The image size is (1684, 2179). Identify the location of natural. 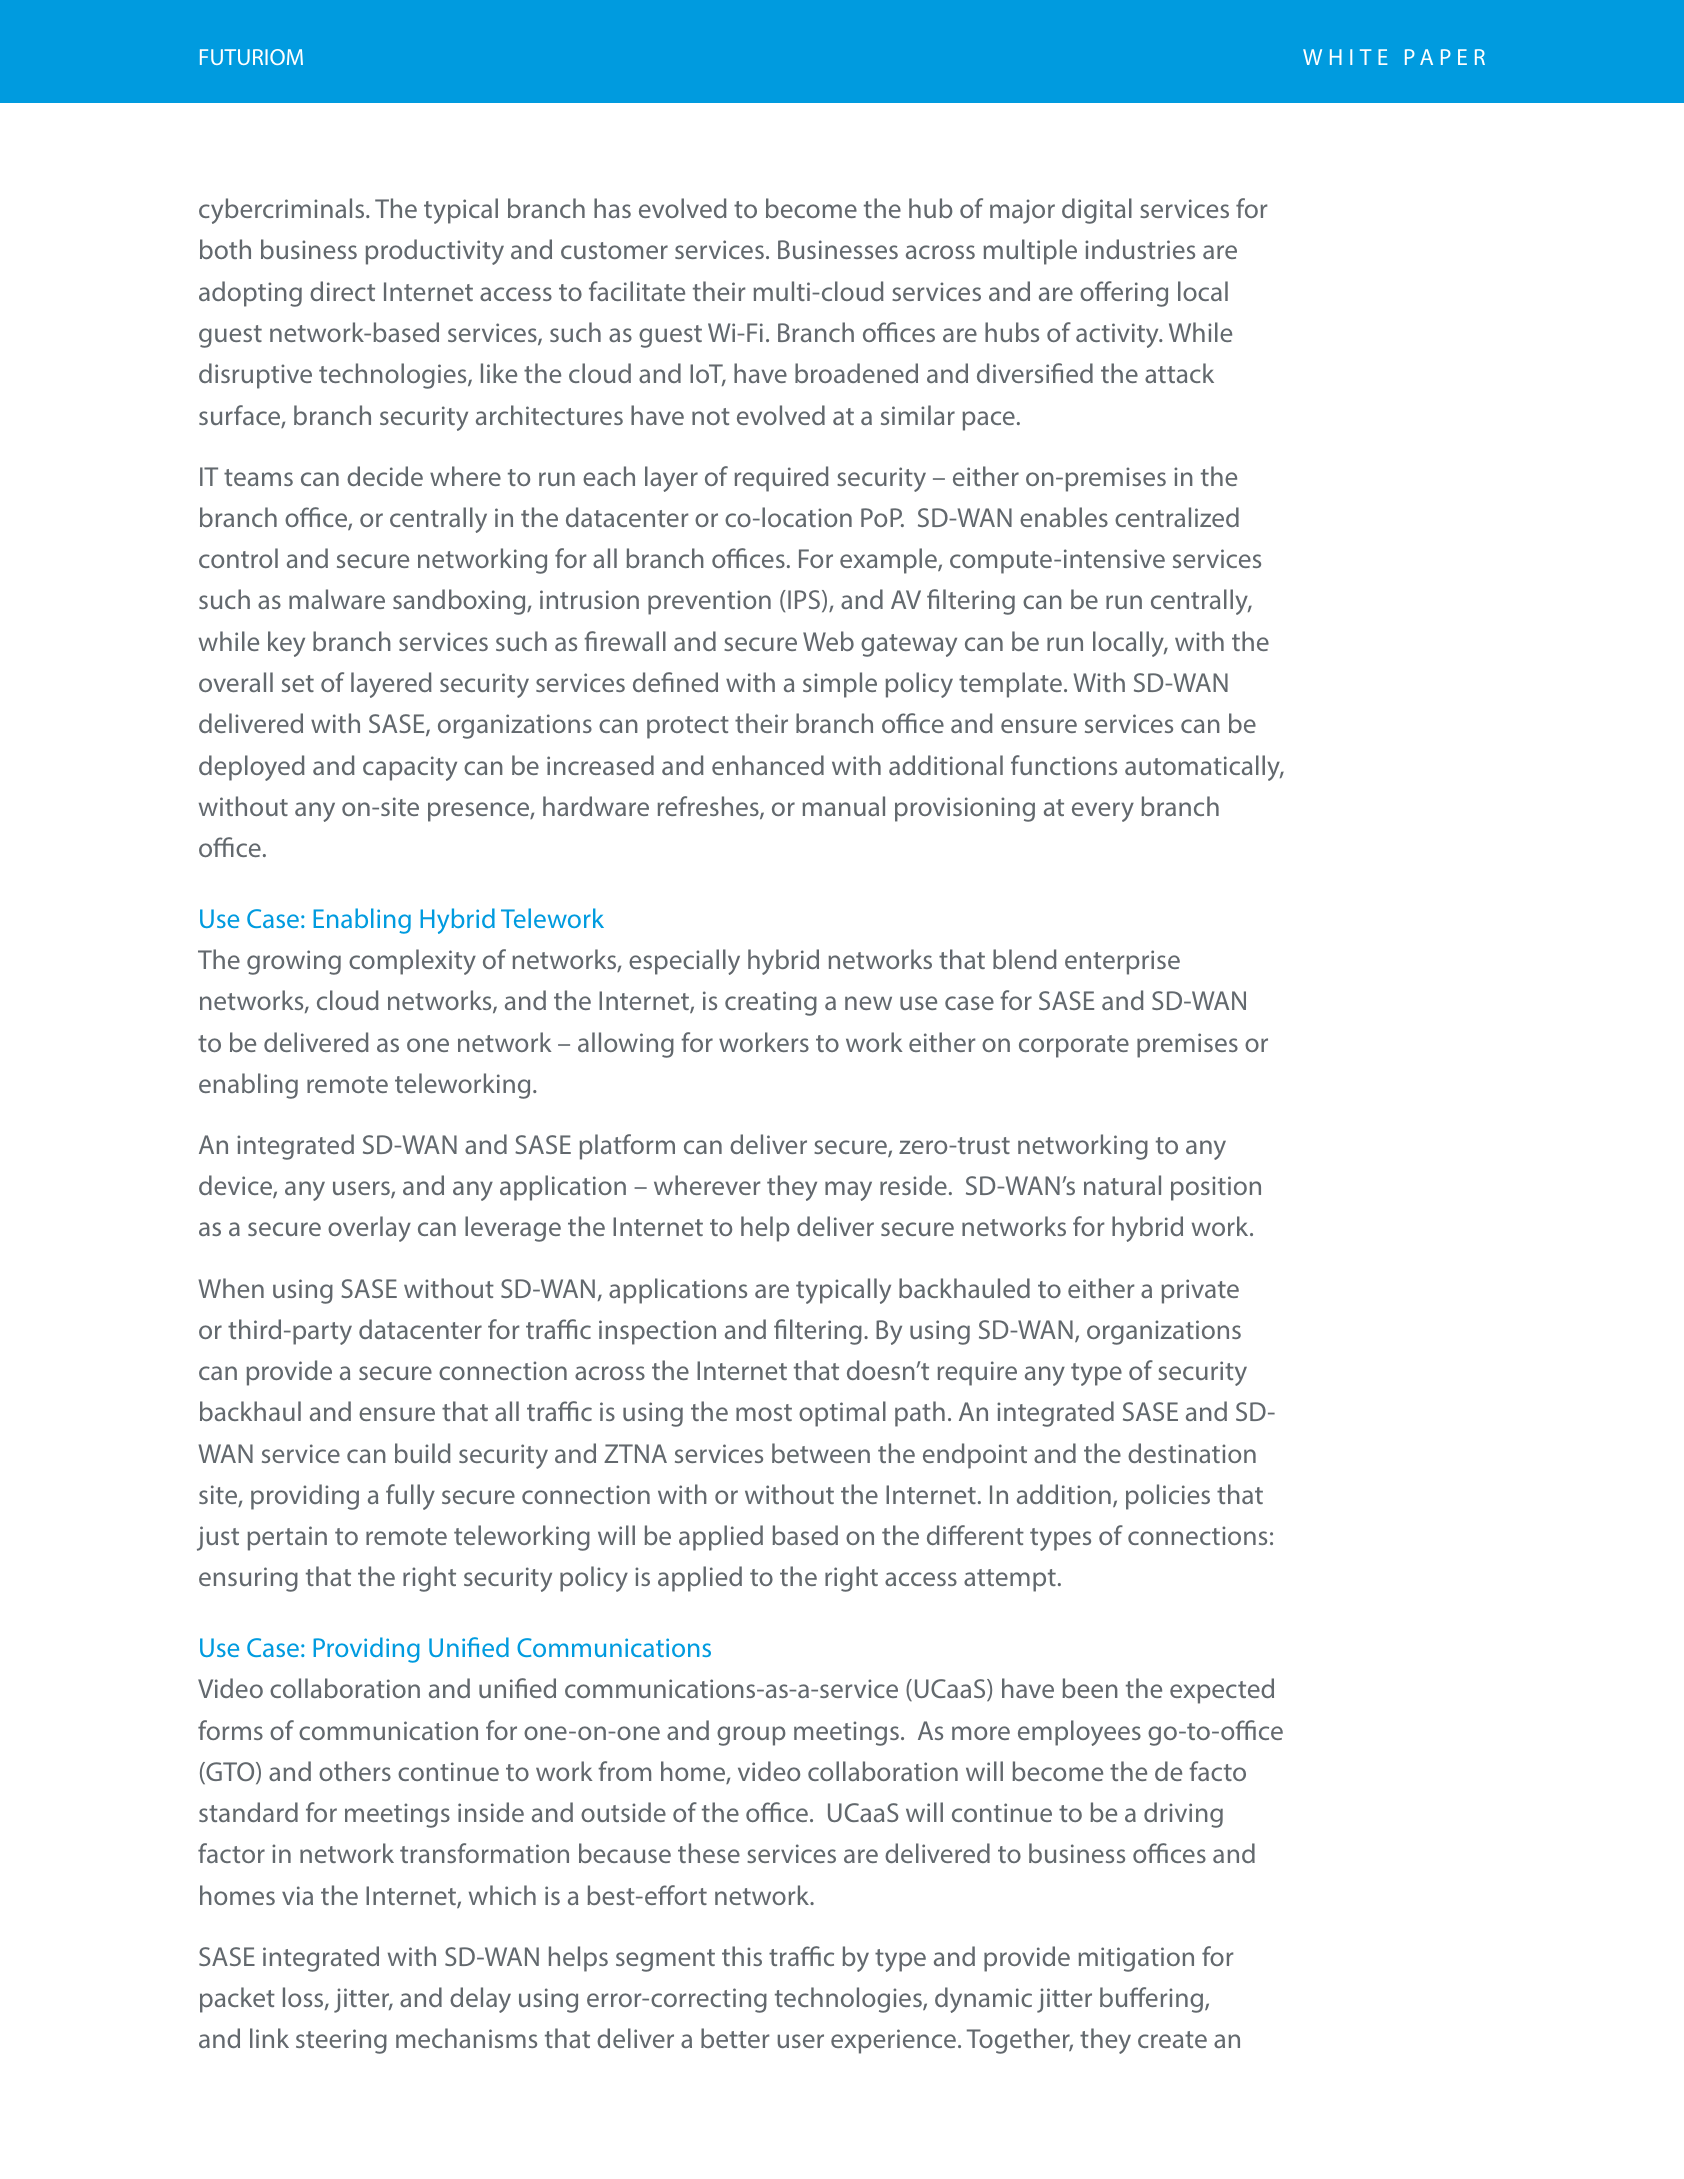
(1122, 1185).
